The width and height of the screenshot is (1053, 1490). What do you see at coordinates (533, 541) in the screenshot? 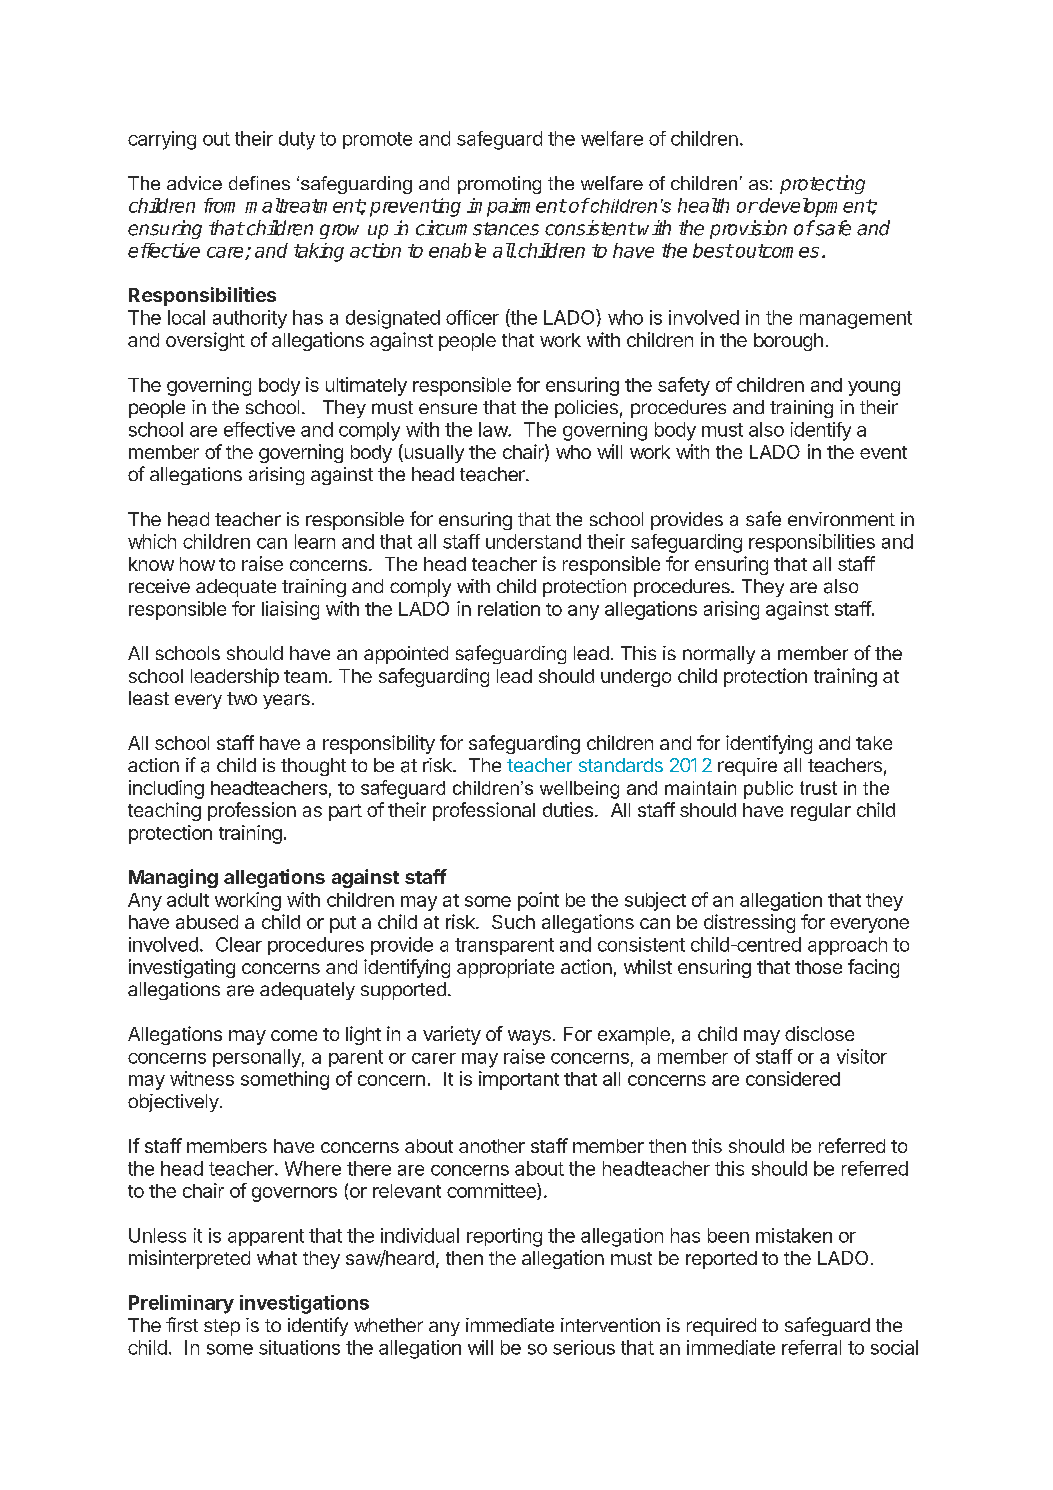
I see `understand` at bounding box center [533, 541].
